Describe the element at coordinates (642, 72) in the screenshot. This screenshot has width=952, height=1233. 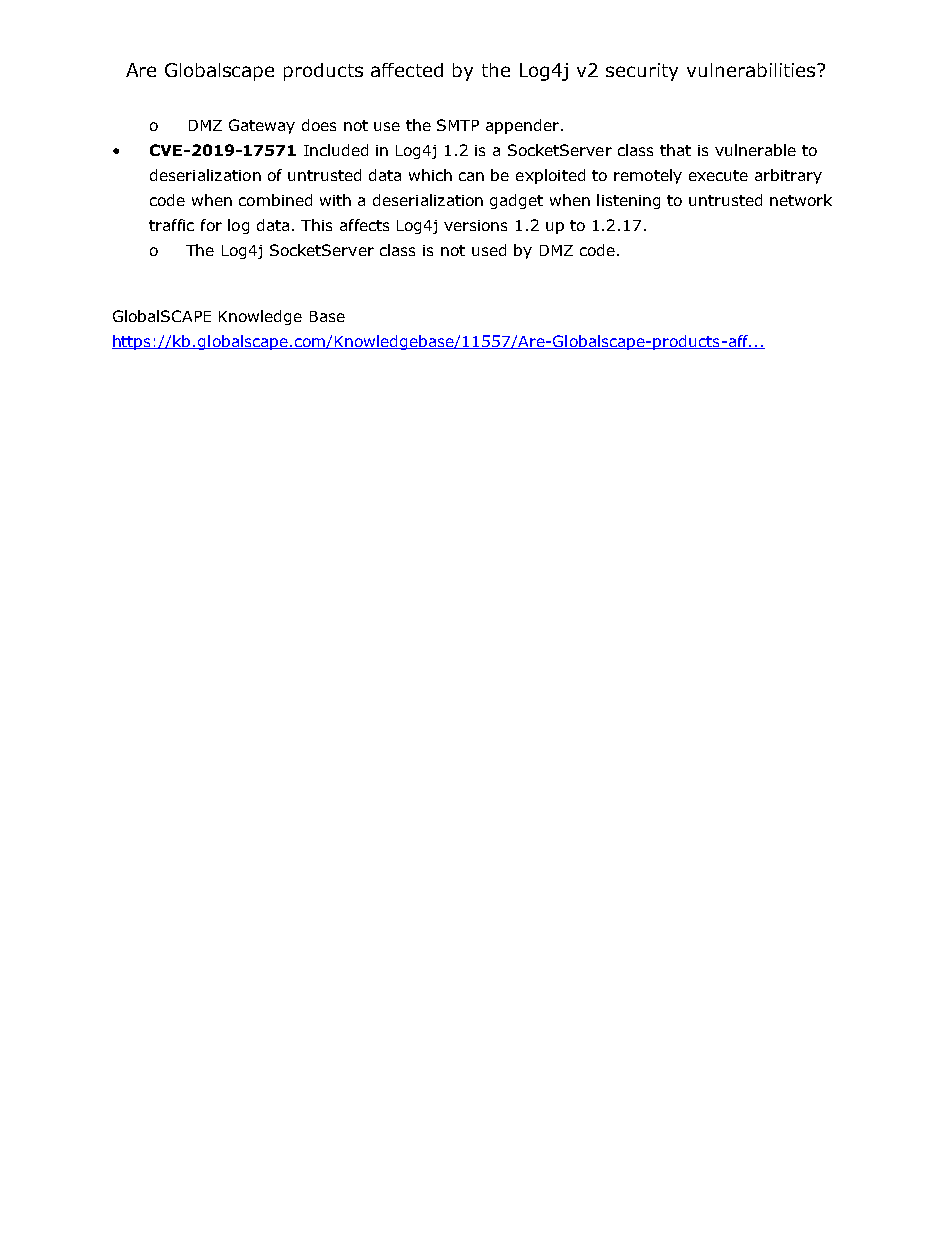
I see `security` at that location.
